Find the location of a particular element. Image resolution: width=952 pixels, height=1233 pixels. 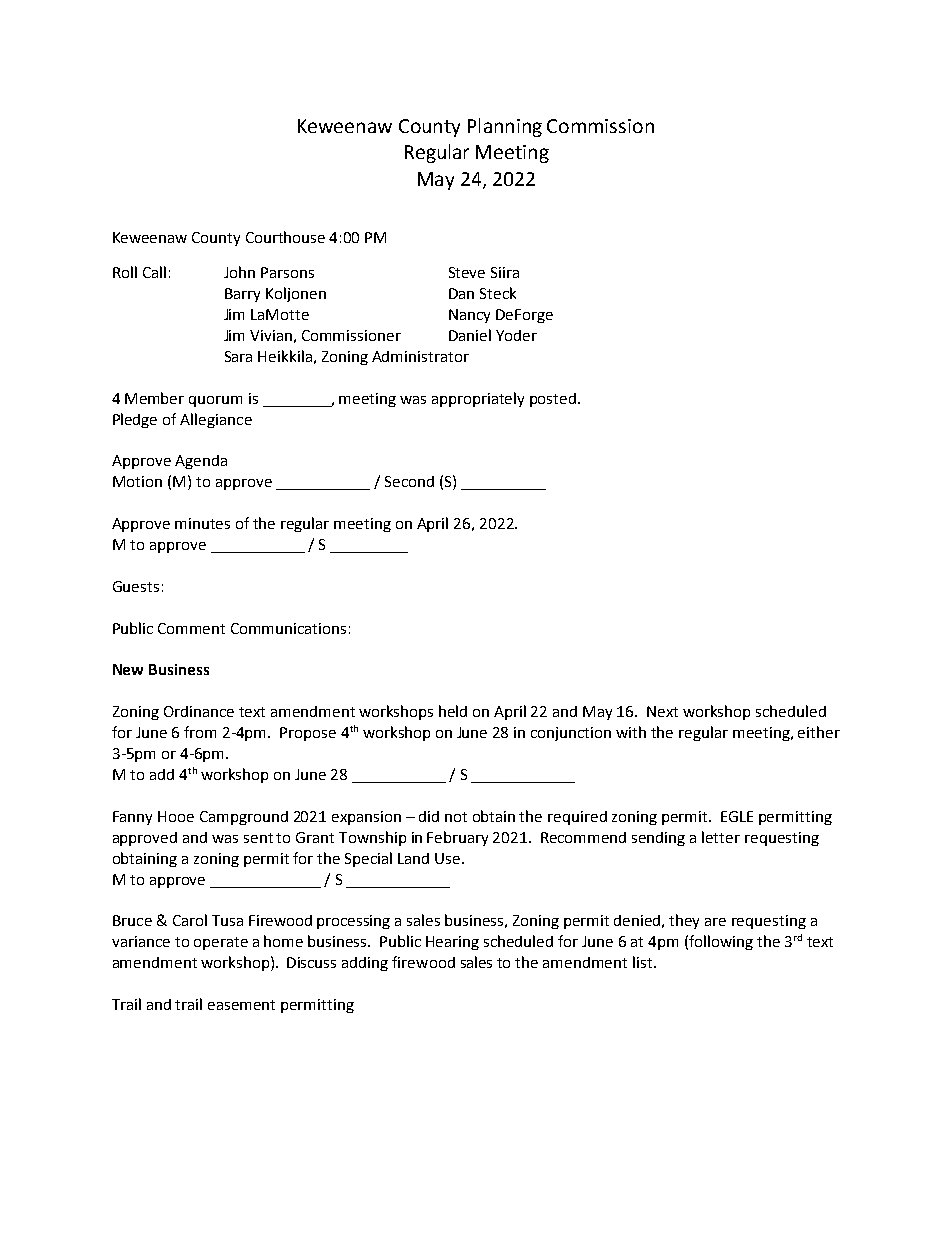

Daniel is located at coordinates (470, 335).
